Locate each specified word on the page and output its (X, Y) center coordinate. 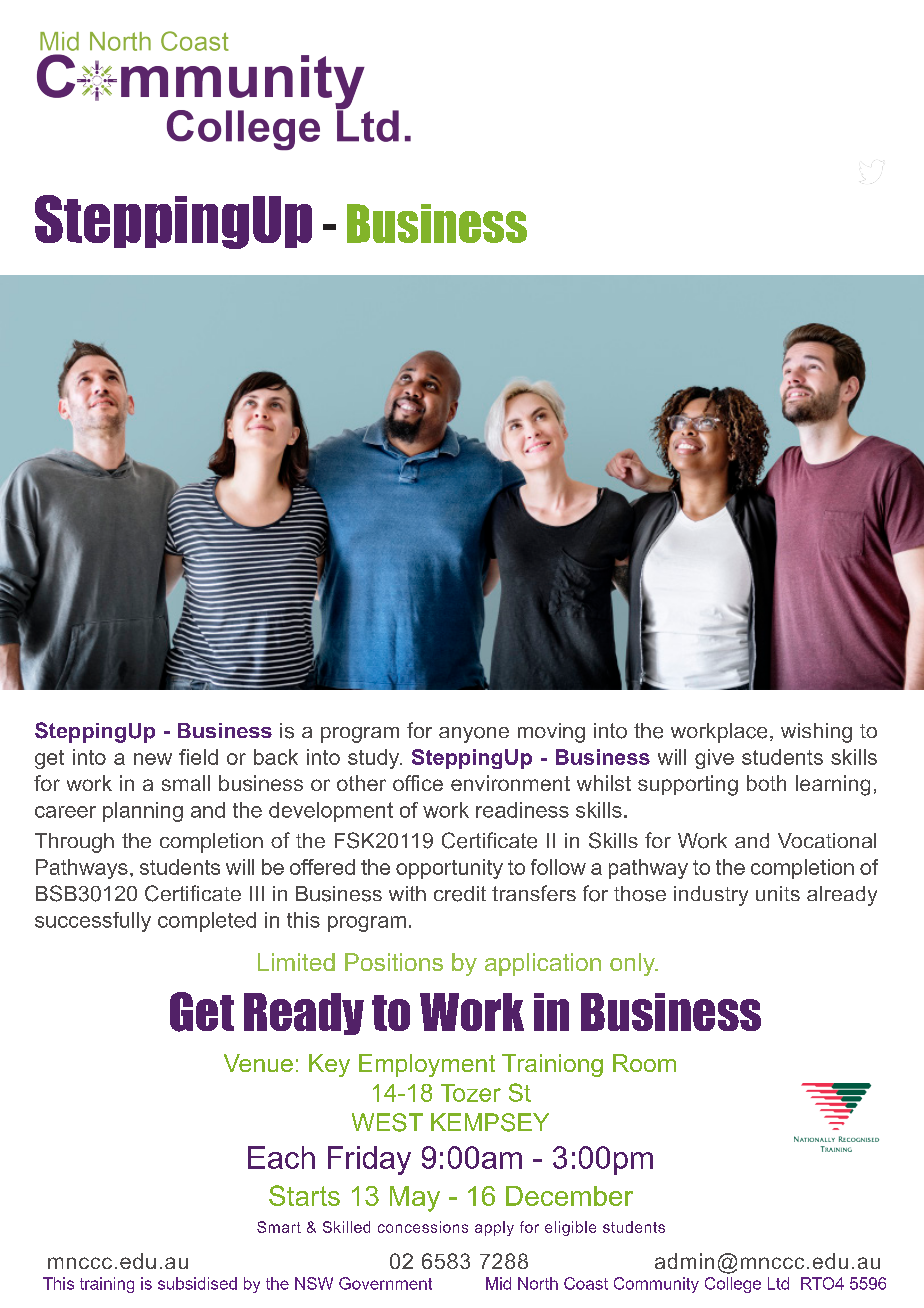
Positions (394, 962)
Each (281, 1157)
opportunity (449, 869)
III (257, 893)
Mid (498, 1283)
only (633, 964)
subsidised (197, 1283)
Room (644, 1063)
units (778, 893)
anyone (474, 735)
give (714, 759)
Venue (258, 1063)
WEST (387, 1122)
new (153, 759)
